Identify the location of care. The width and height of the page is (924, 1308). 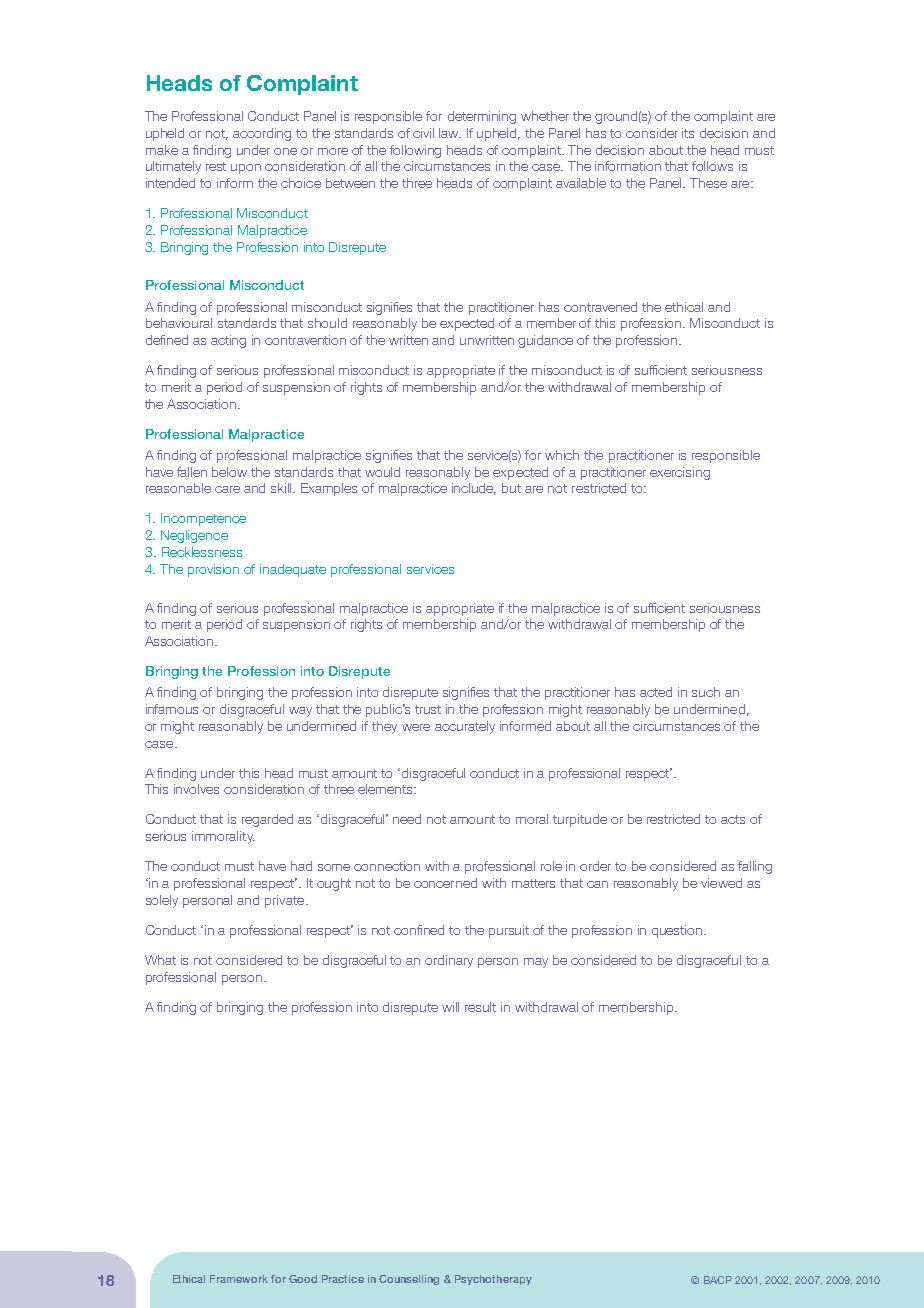
(227, 489).
